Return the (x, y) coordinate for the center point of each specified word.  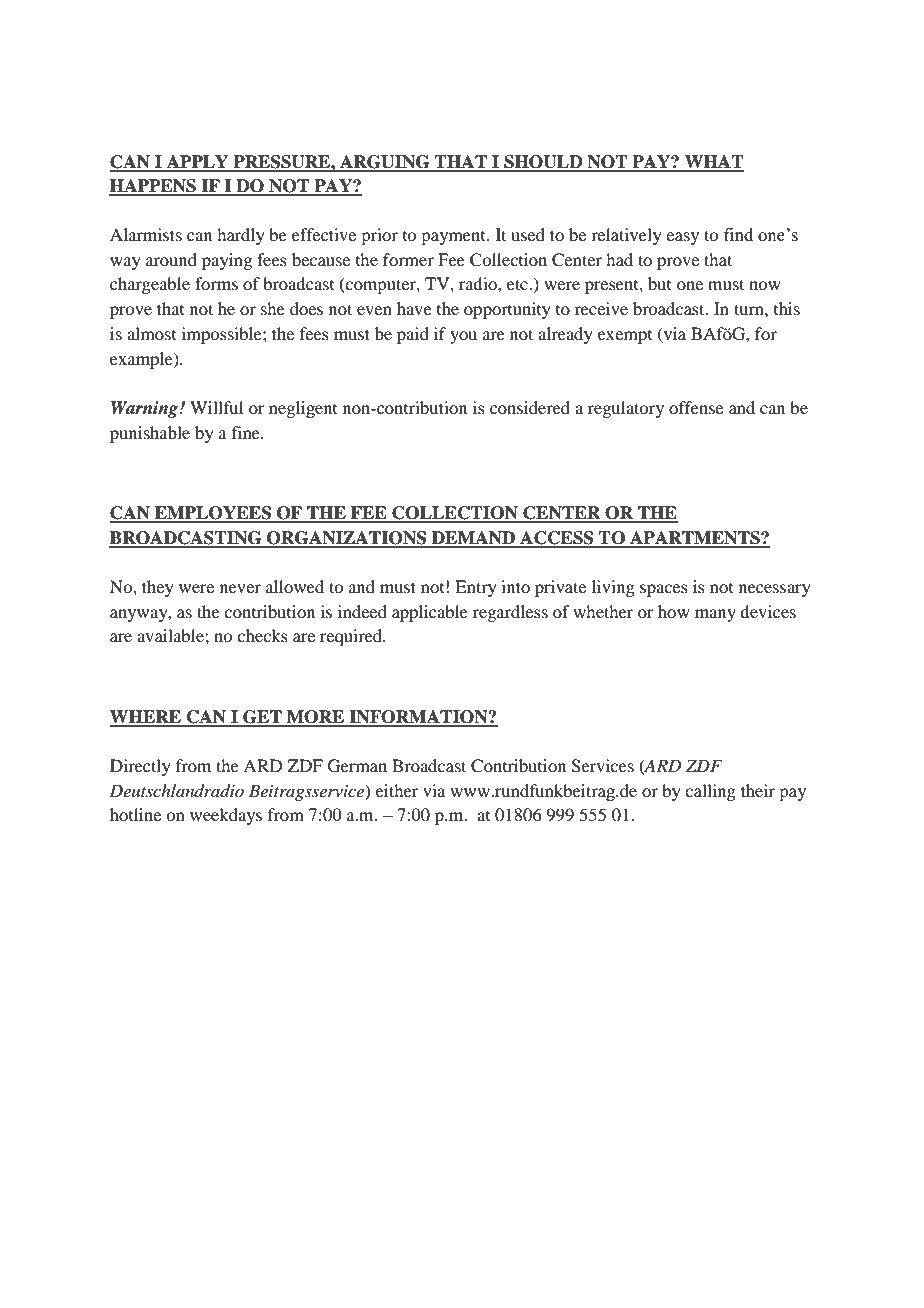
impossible (223, 335)
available (171, 635)
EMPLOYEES (213, 514)
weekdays (226, 816)
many (715, 615)
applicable (430, 613)
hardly (241, 236)
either (397, 790)
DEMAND (474, 539)
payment (454, 238)
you (463, 337)
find (738, 235)
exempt (625, 337)
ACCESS (556, 539)
